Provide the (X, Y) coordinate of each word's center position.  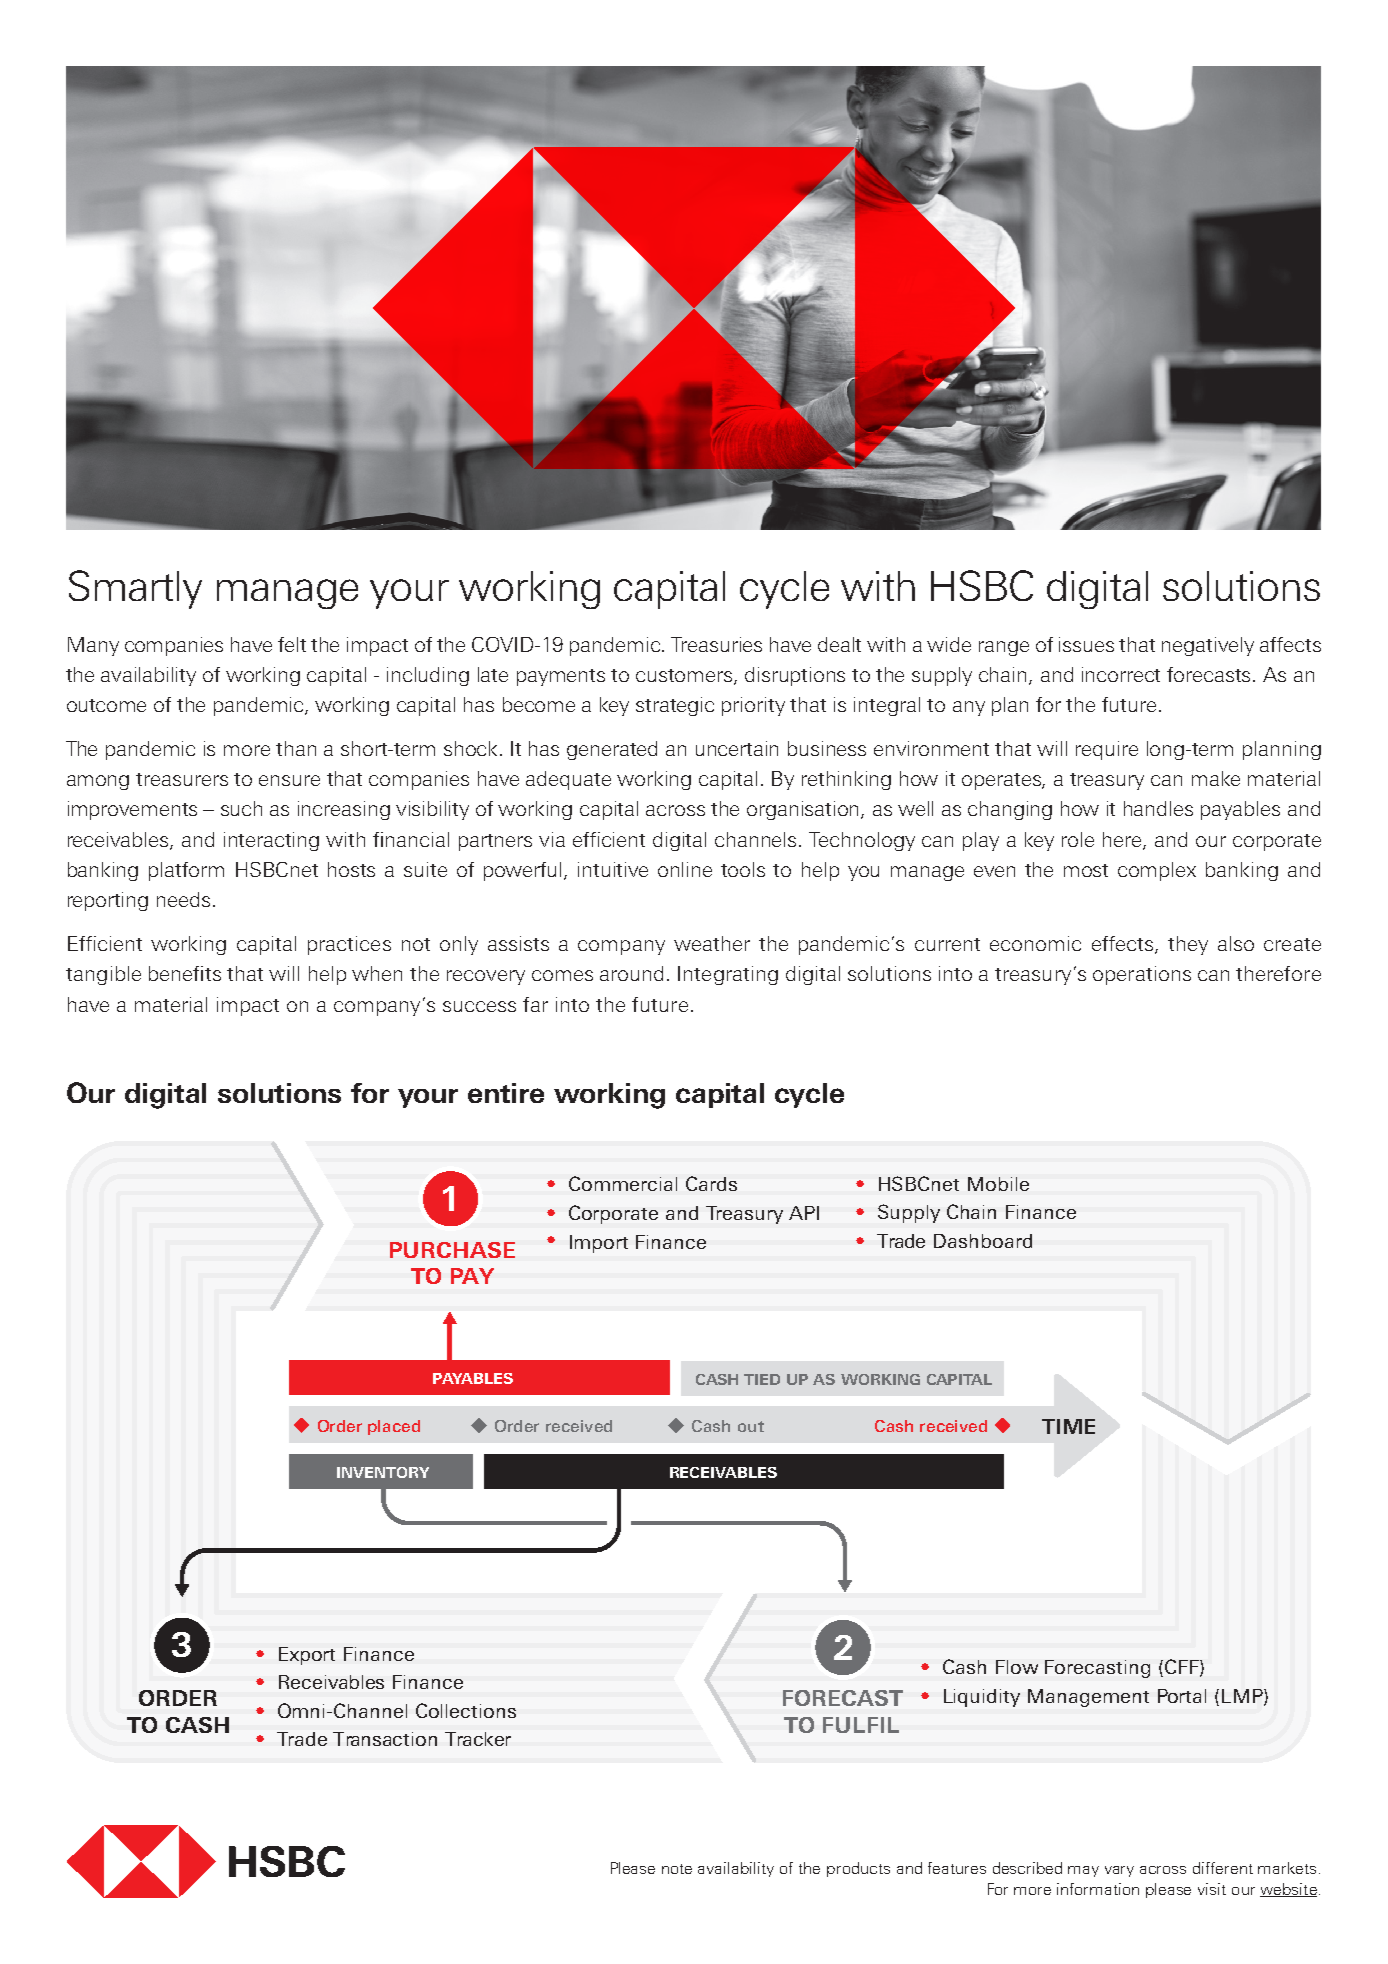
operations (1142, 975)
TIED (762, 1379)
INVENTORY (383, 1472)
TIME (1068, 1426)
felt (292, 644)
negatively (1208, 646)
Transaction (385, 1739)
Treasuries (716, 644)
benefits (185, 973)
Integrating (728, 975)
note (677, 1869)
